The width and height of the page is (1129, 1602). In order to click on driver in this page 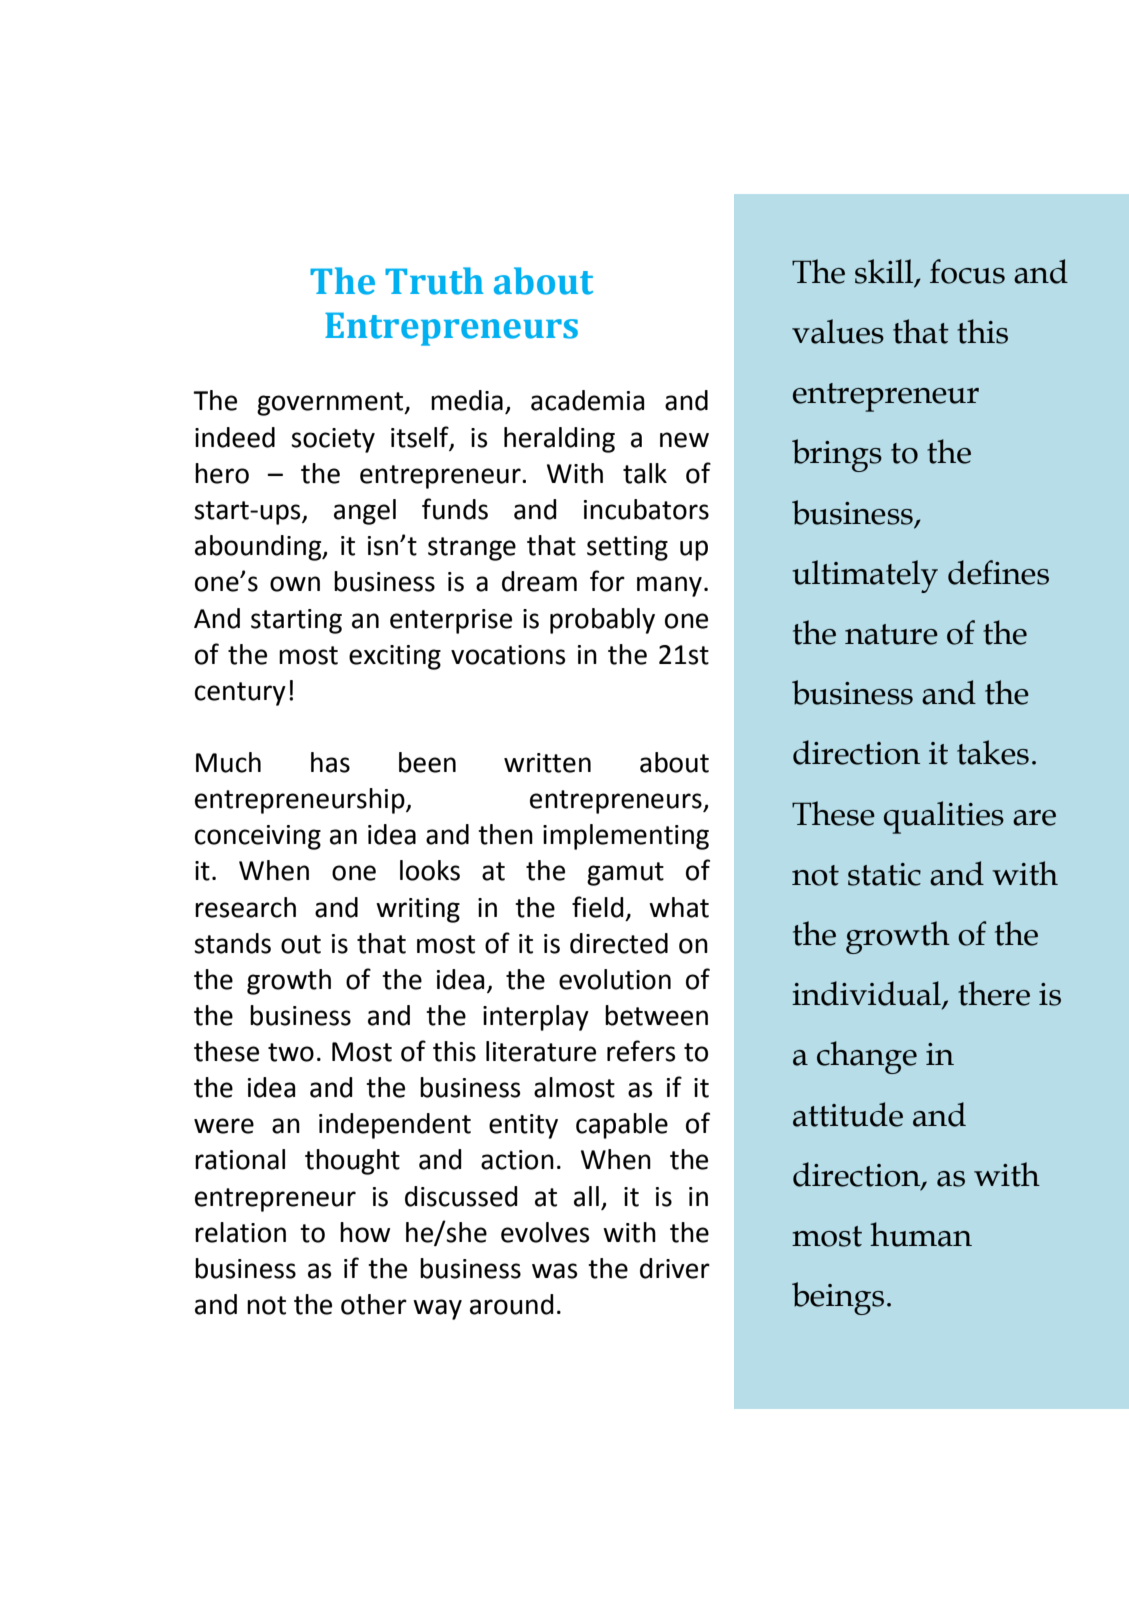, I will do `click(675, 1268)`.
